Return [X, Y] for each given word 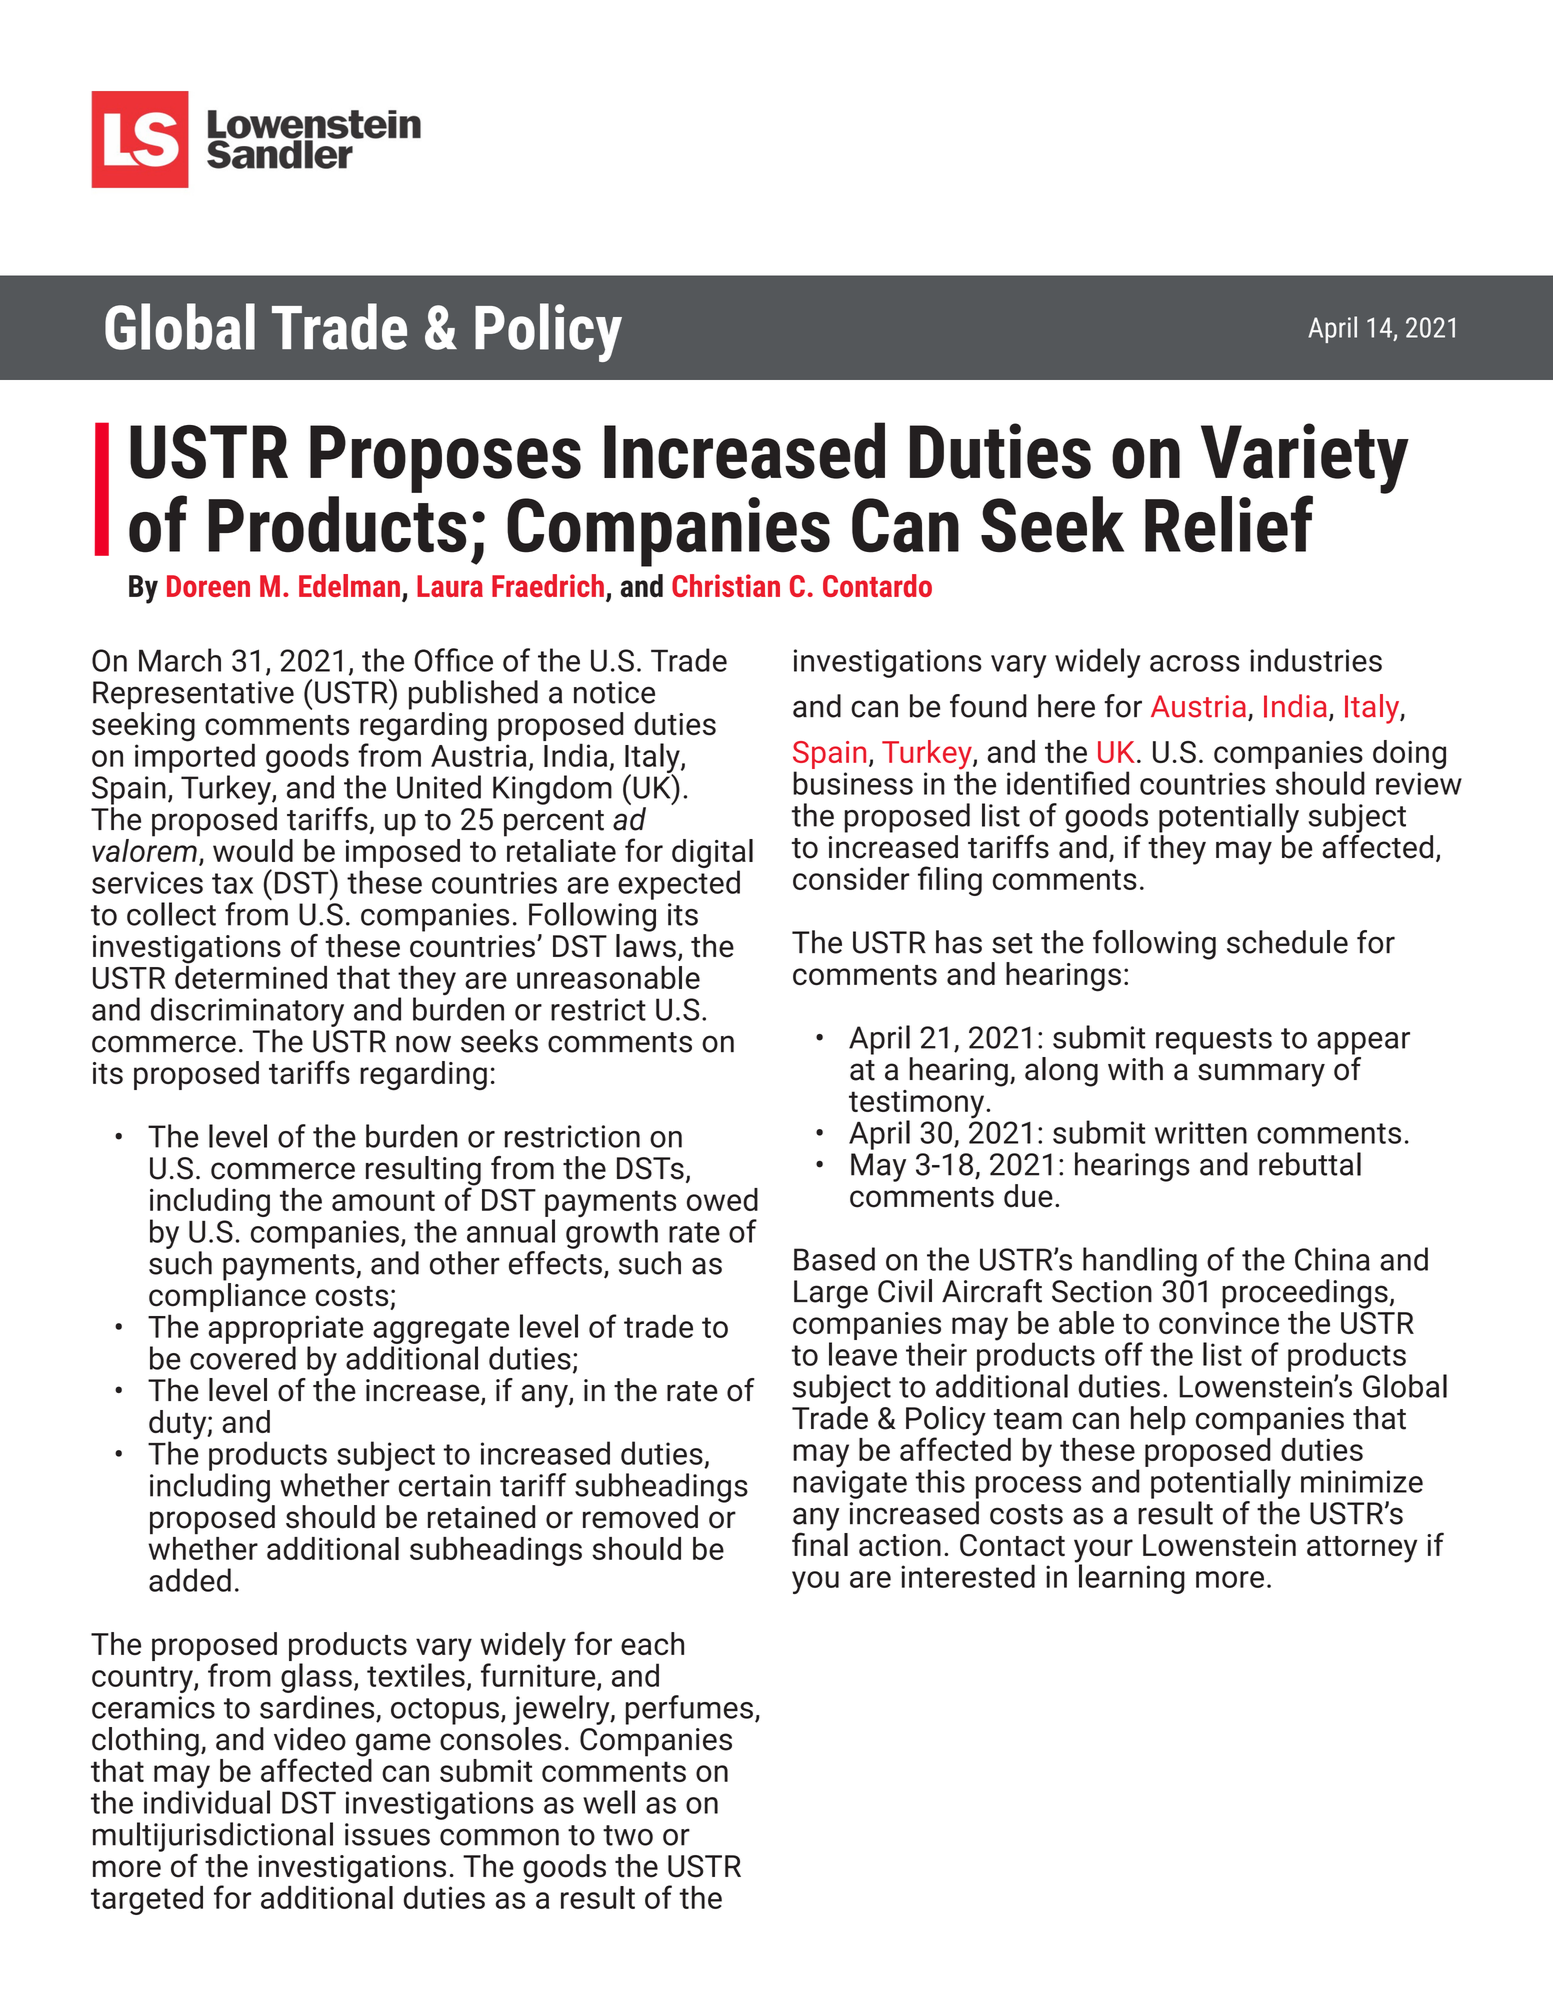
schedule [1287, 942]
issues [387, 1834]
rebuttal [1310, 1164]
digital [712, 855]
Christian [726, 585]
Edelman [349, 585]
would [253, 850]
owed [722, 1199]
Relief [1229, 524]
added [190, 1580]
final [820, 1543]
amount [383, 1200]
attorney [1362, 1549]
